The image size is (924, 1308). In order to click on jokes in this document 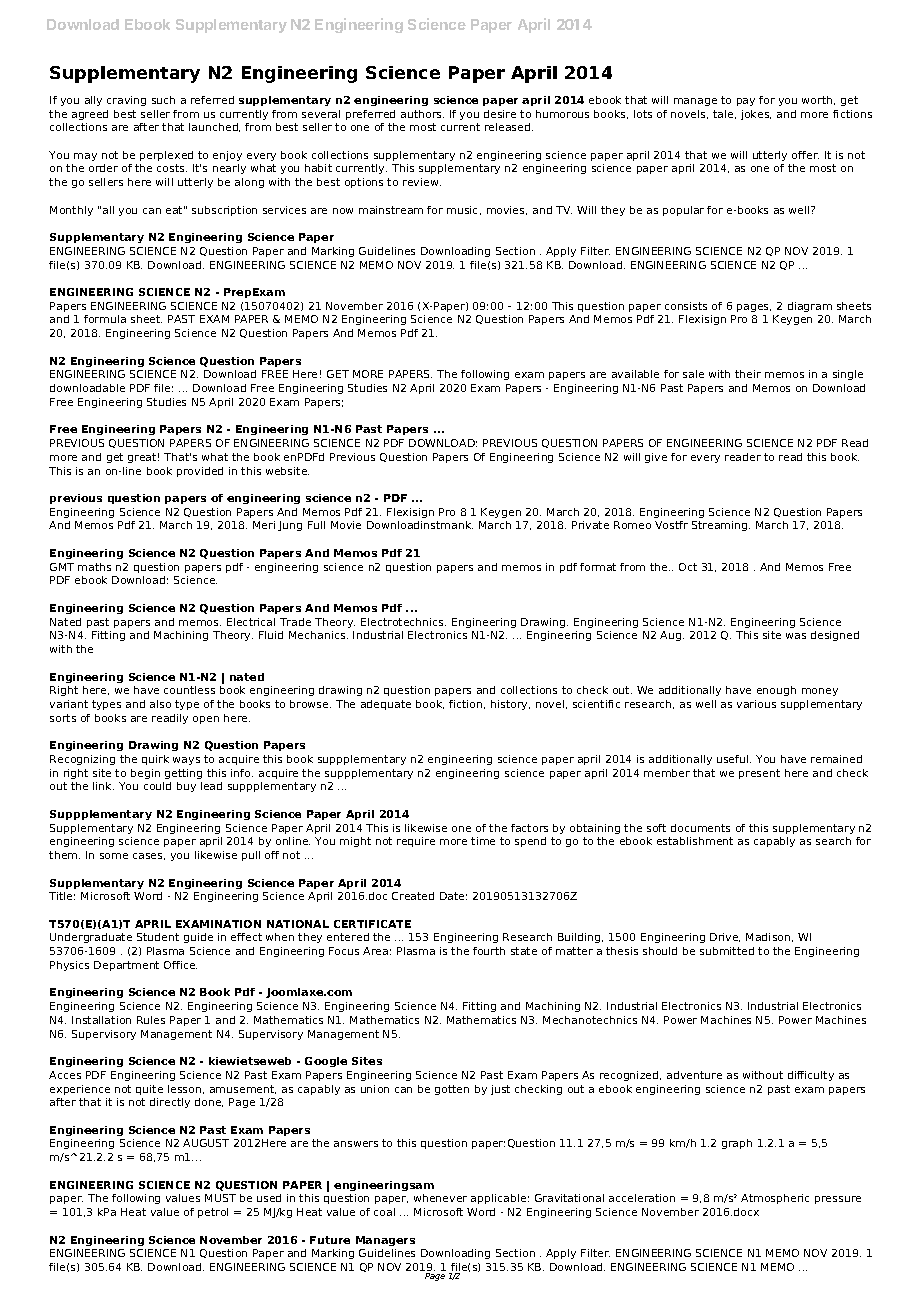, I will do `click(756, 115)`.
